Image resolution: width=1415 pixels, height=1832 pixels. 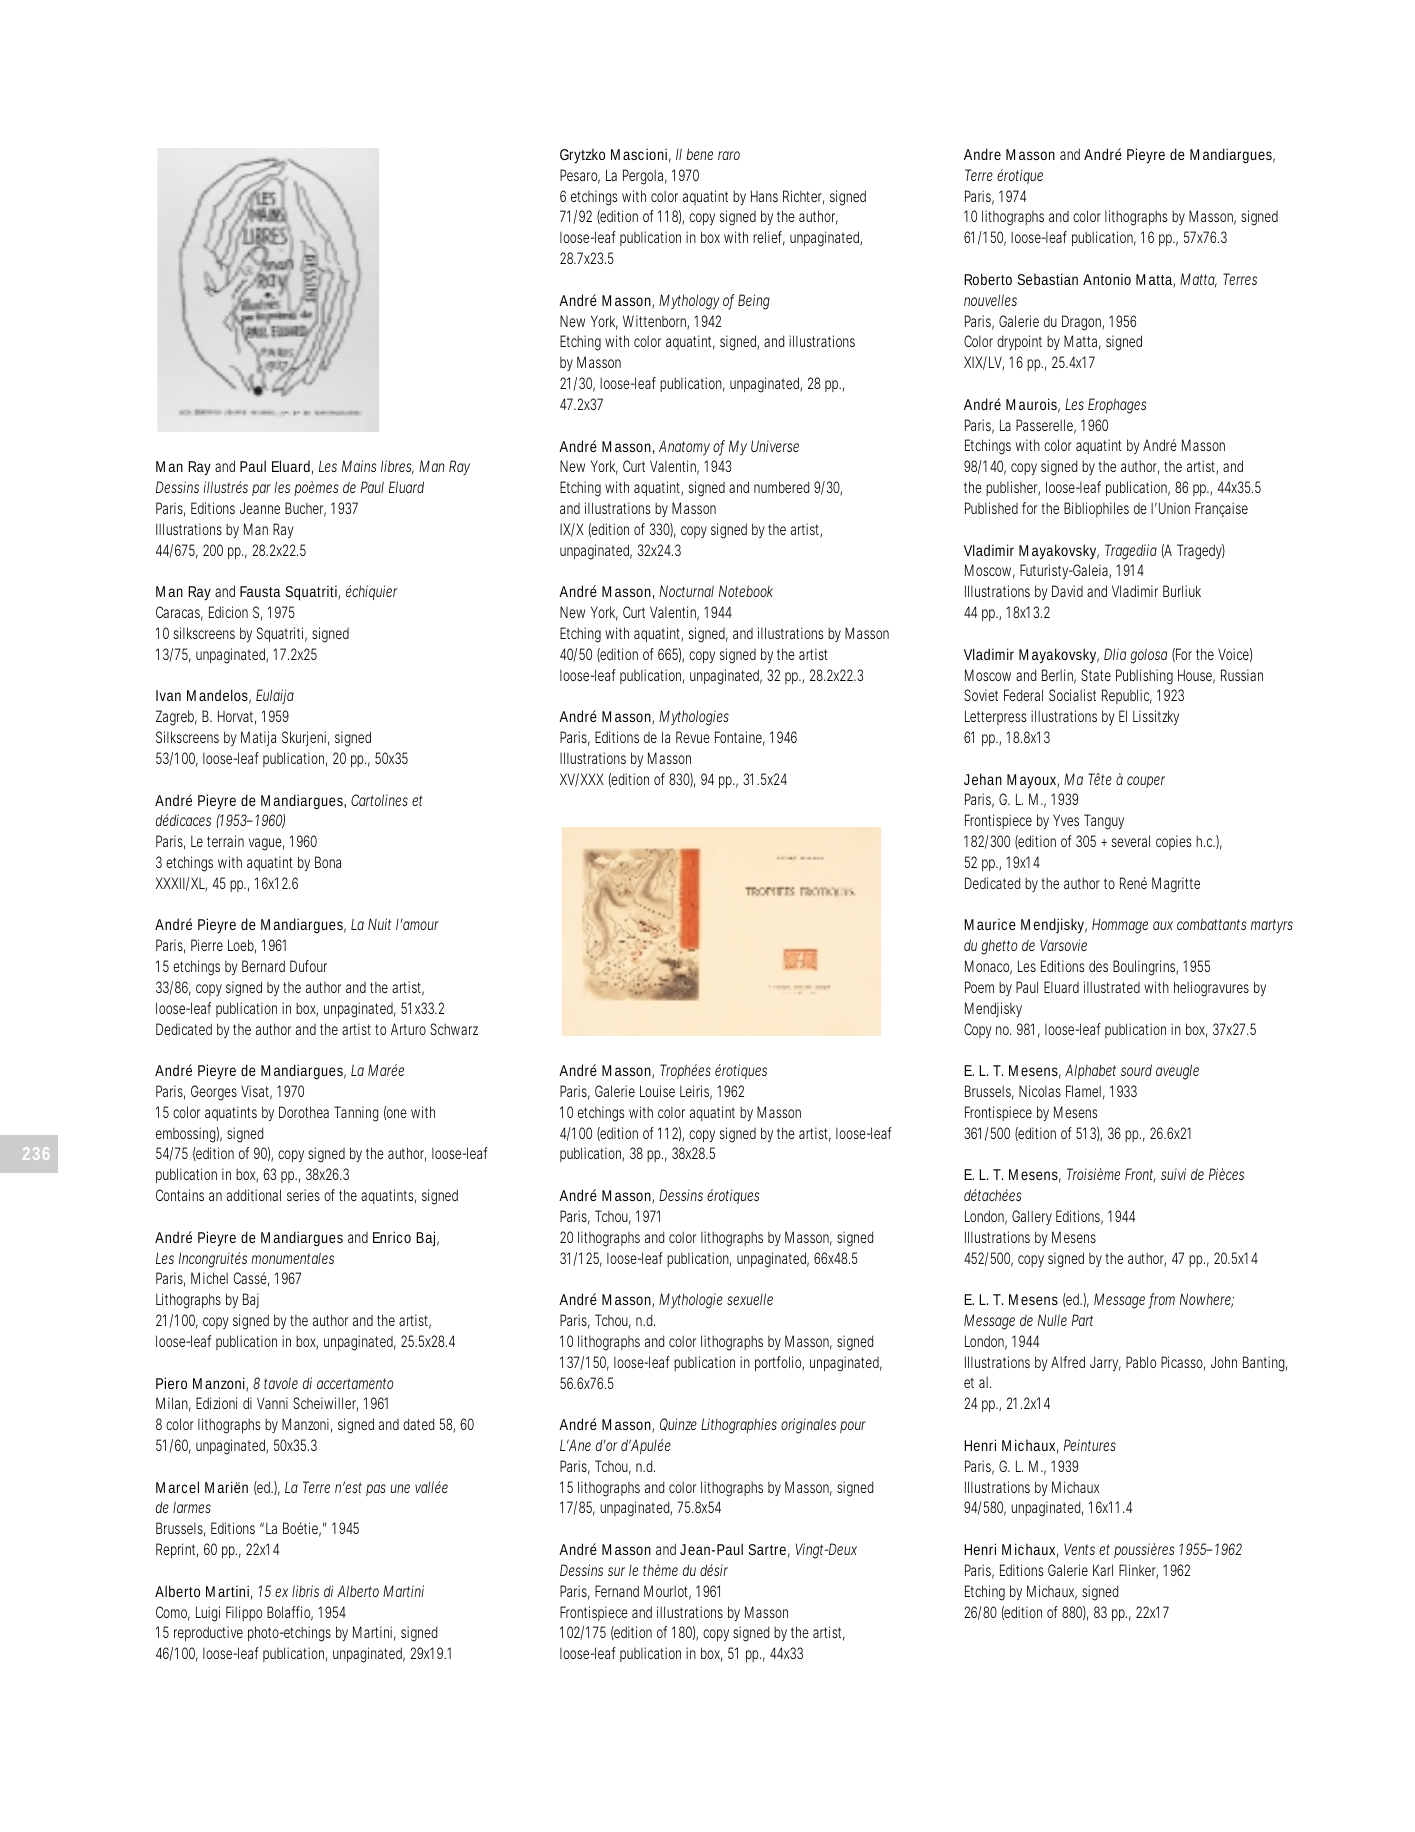 What do you see at coordinates (645, 177) in the image?
I see `Pergola` at bounding box center [645, 177].
